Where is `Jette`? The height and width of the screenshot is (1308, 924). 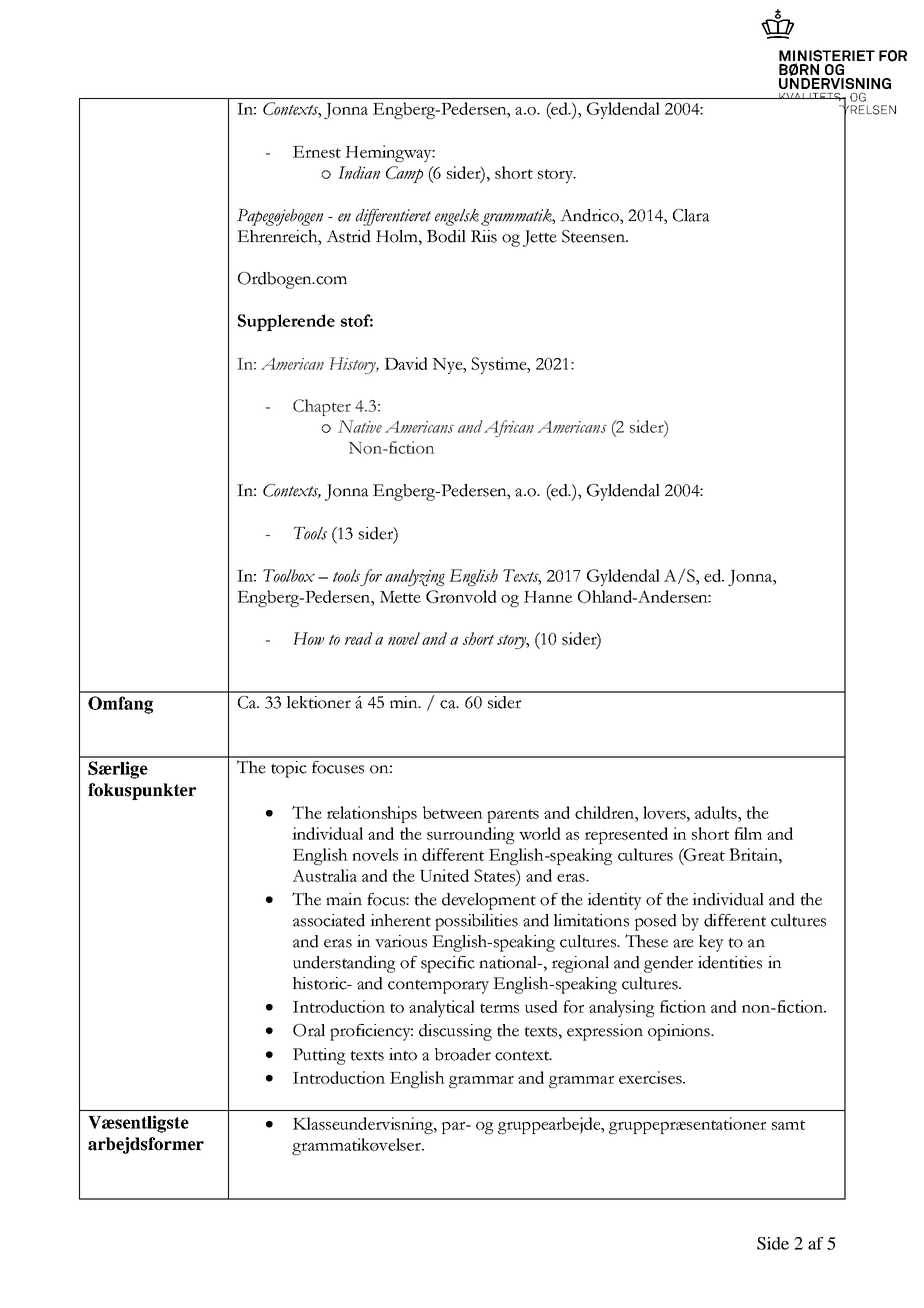
Jette is located at coordinates (540, 238).
